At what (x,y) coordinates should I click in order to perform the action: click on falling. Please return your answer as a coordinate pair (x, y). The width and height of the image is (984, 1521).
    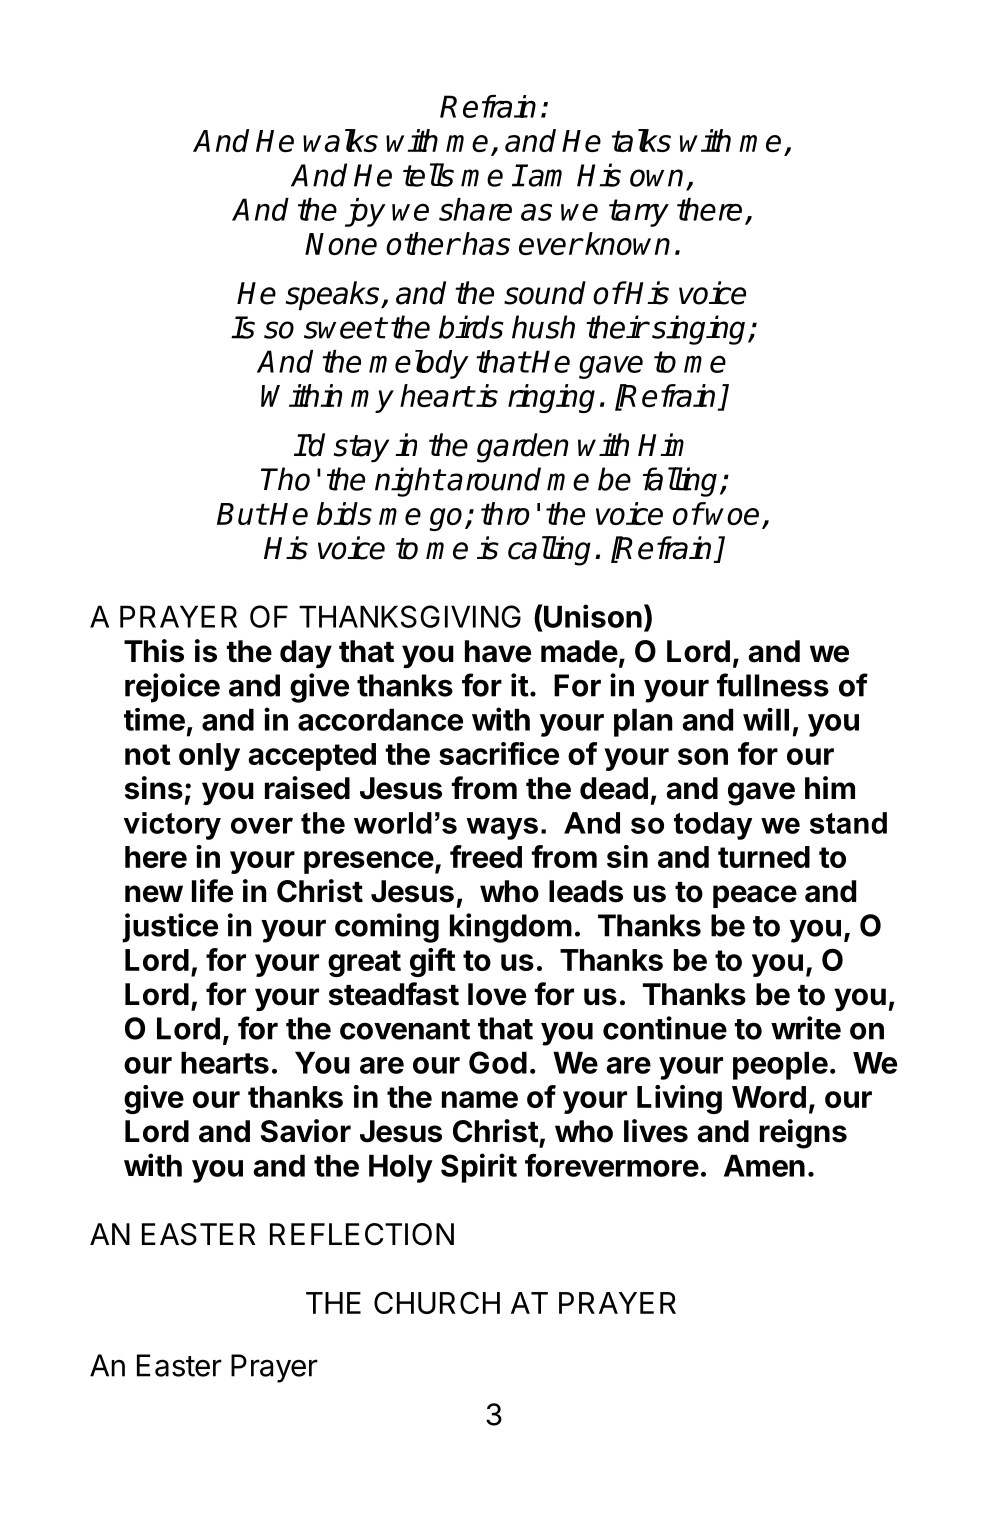
    Looking at the image, I should click on (682, 482).
